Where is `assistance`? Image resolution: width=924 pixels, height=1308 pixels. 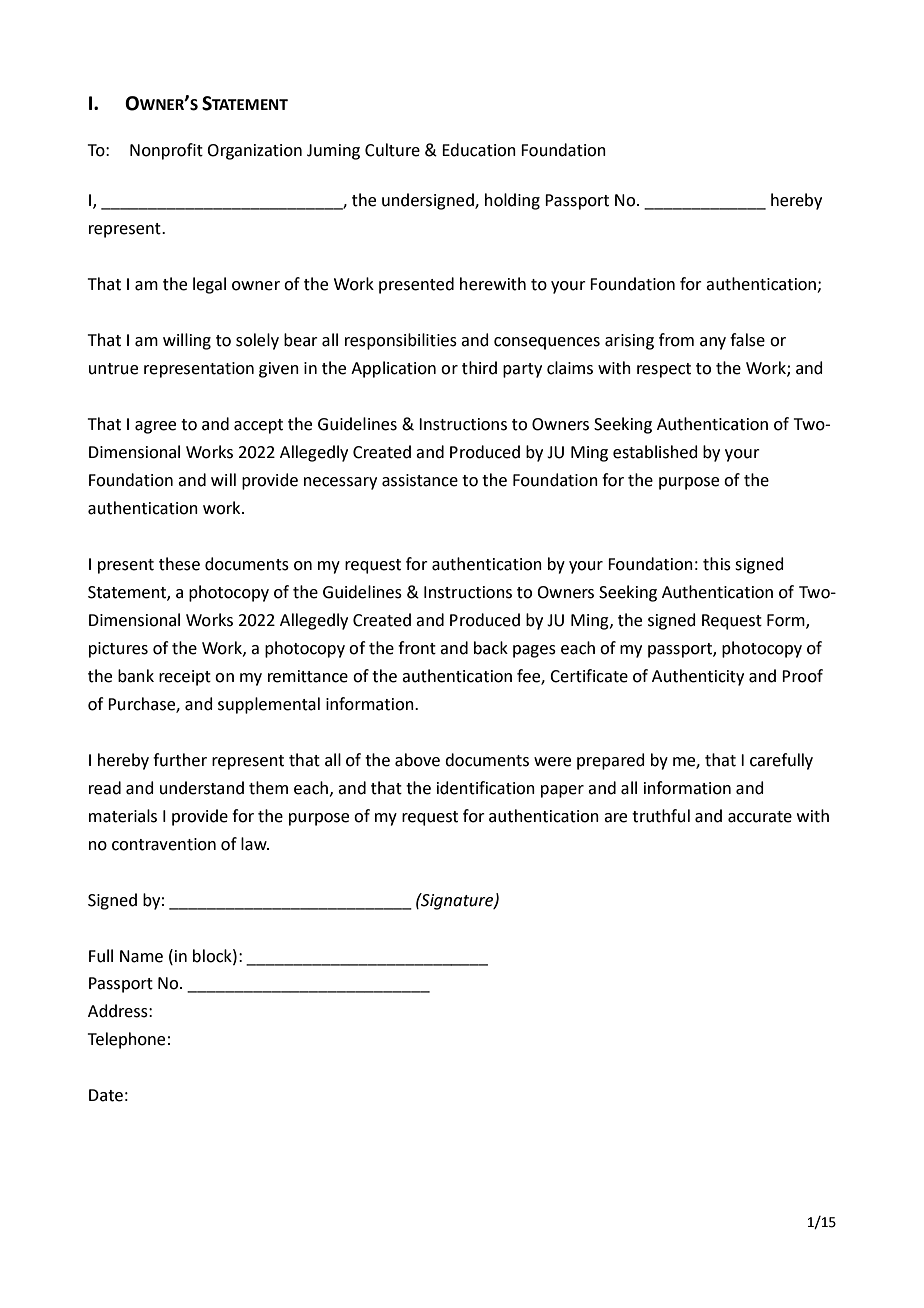 assistance is located at coordinates (420, 480).
